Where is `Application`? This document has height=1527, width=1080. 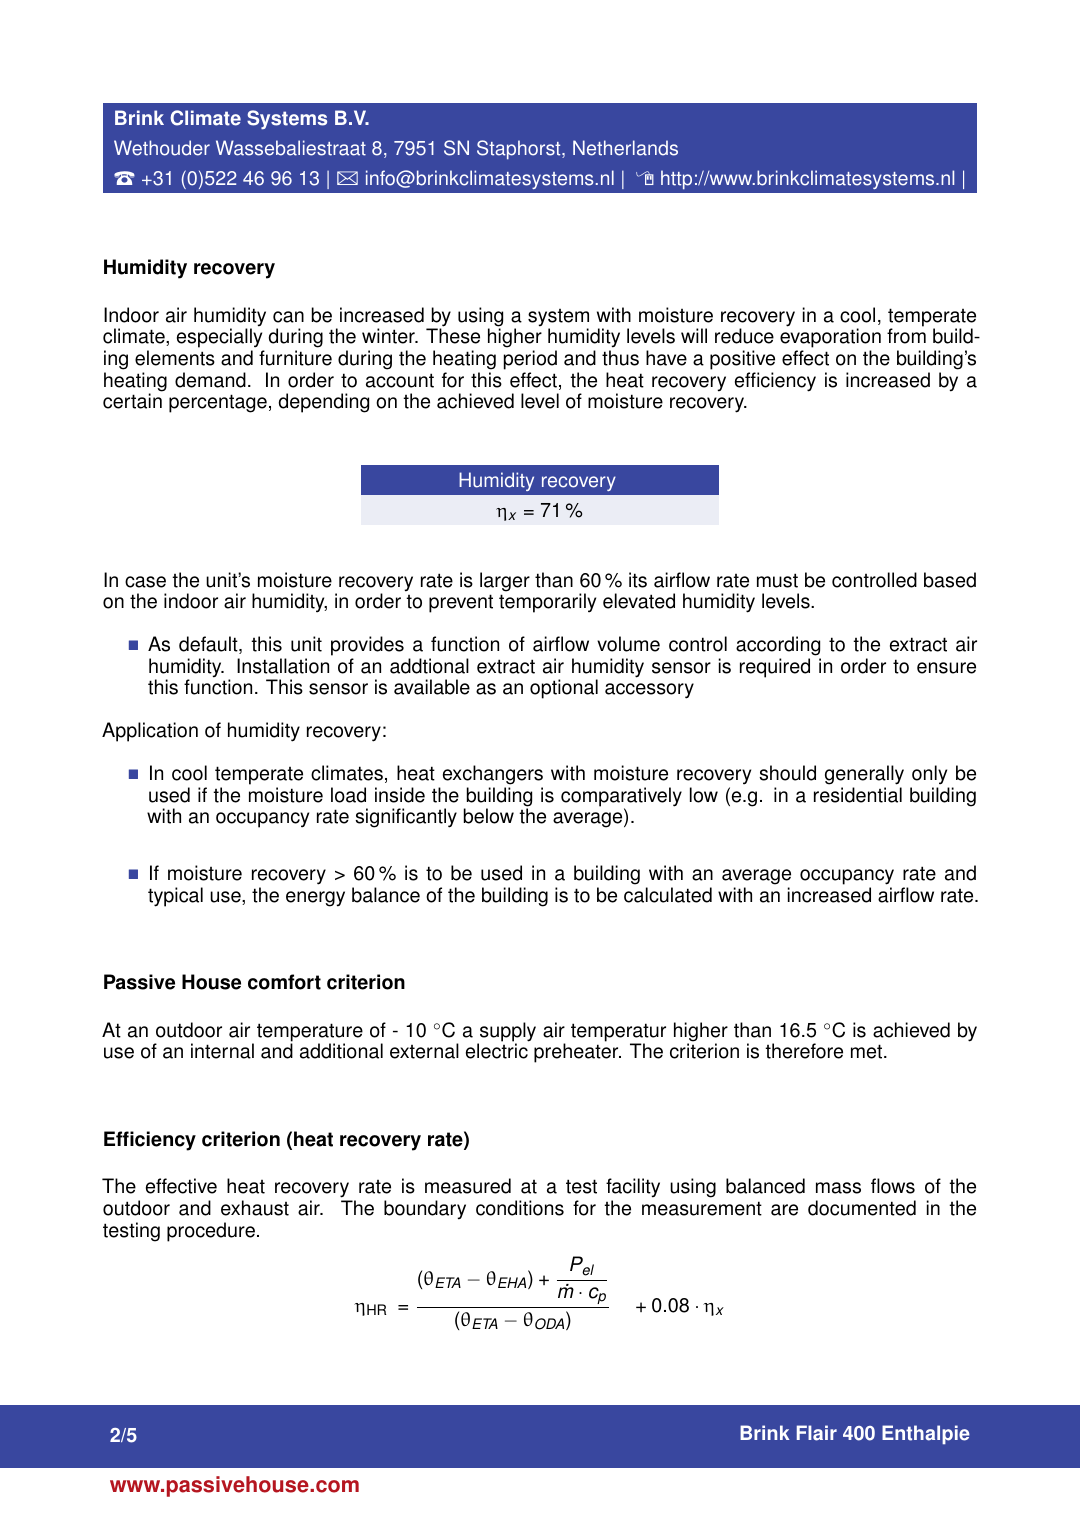
Application is located at coordinates (150, 732).
